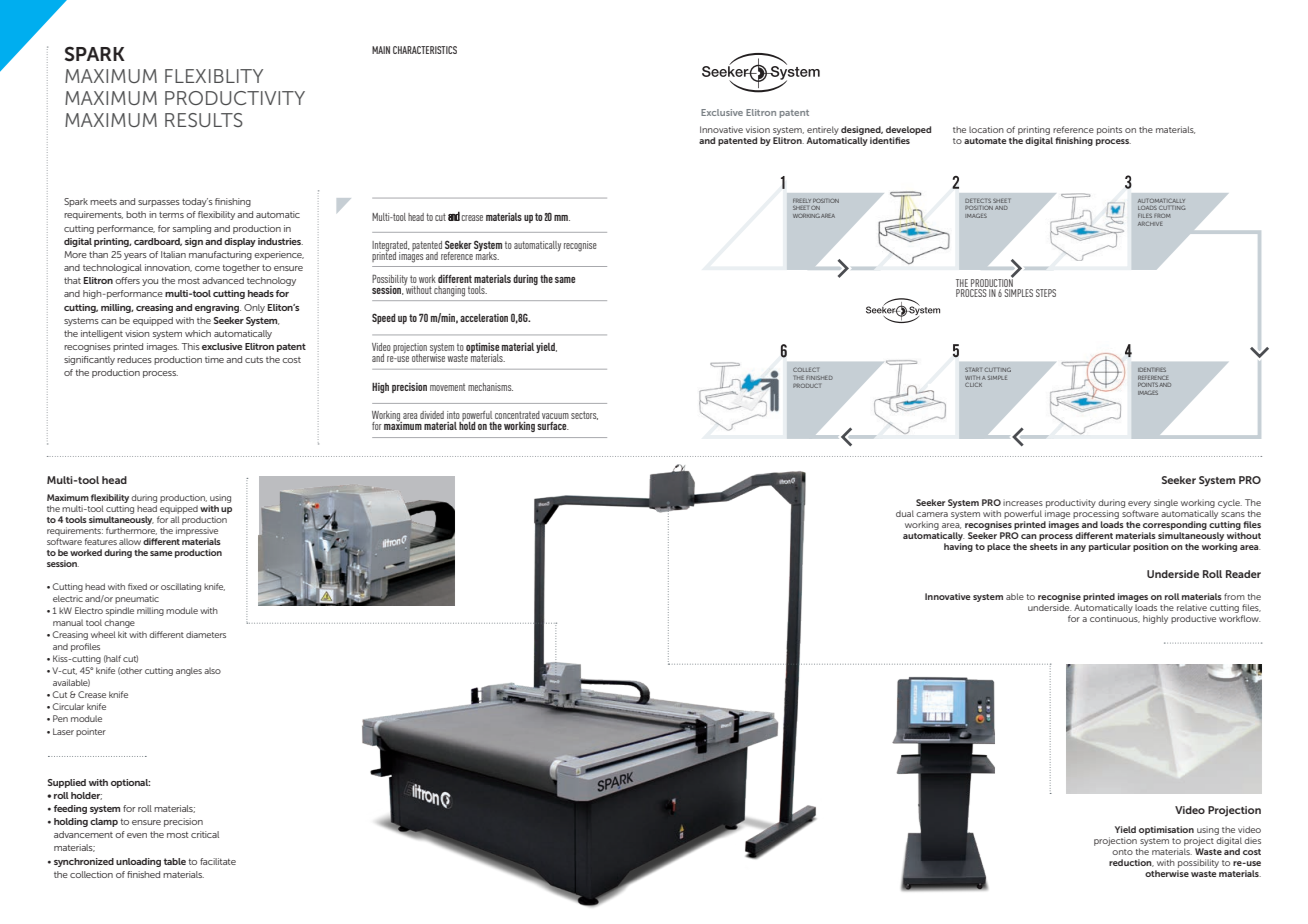  I want to click on which, so click(198, 333).
